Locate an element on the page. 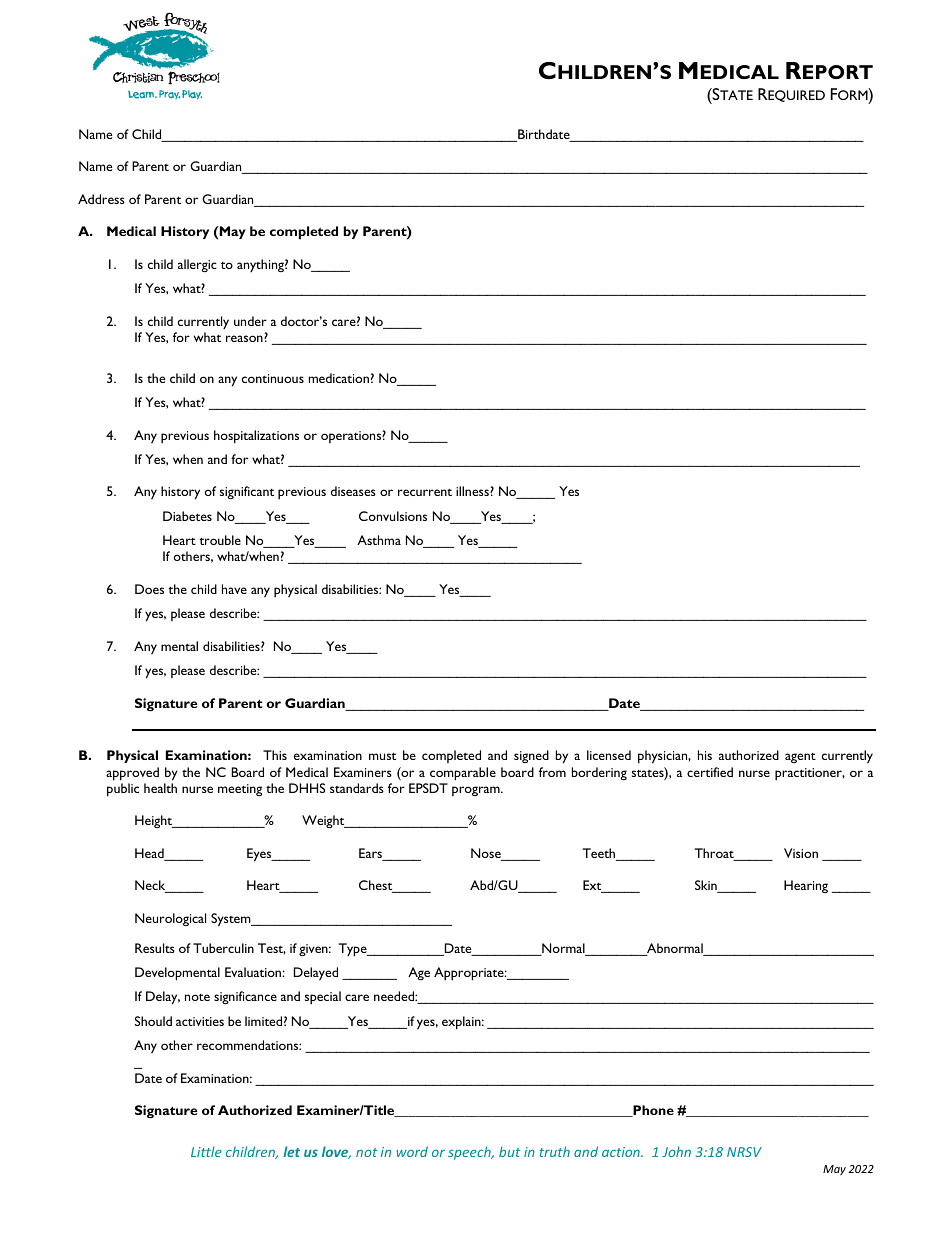  Little is located at coordinates (206, 1151).
